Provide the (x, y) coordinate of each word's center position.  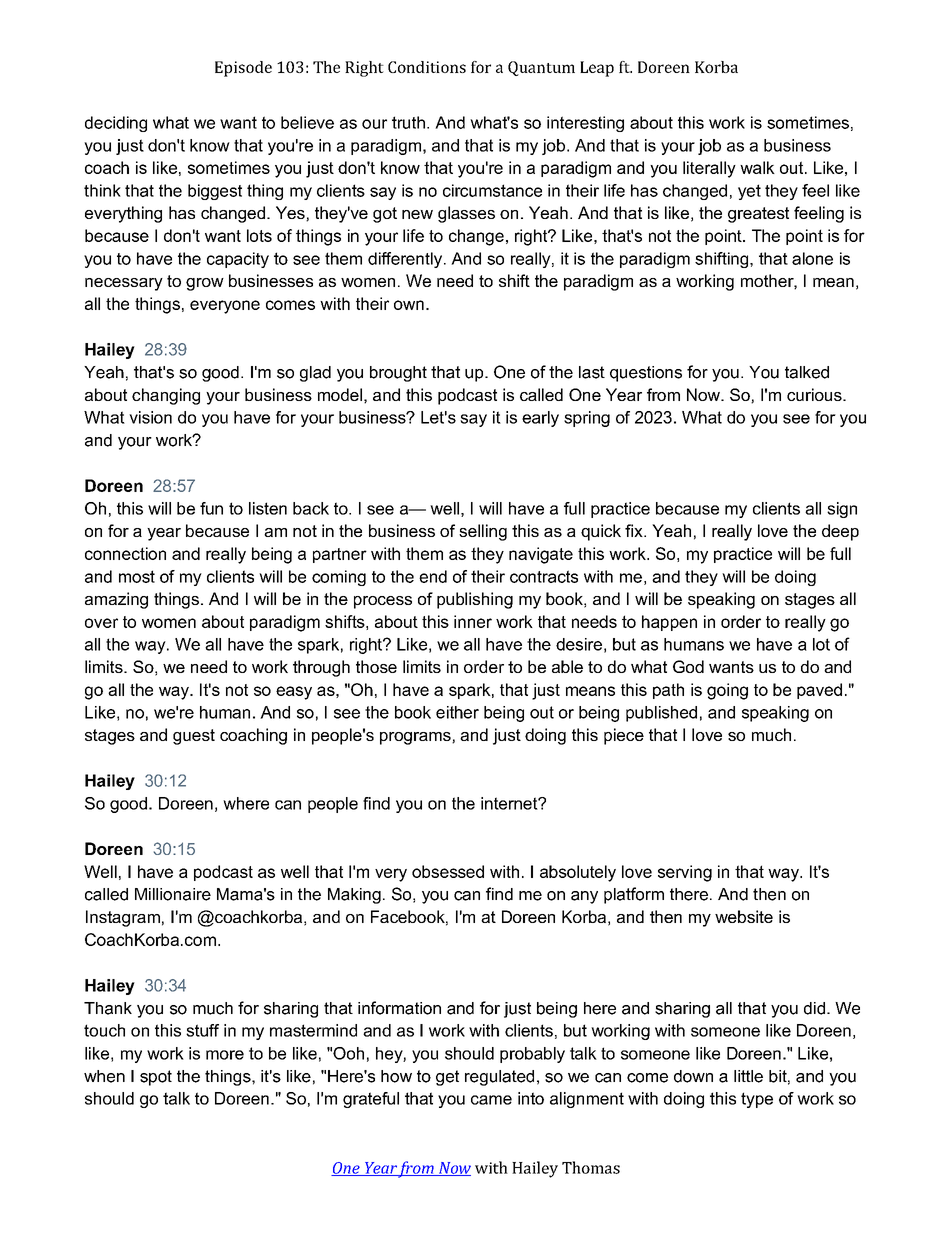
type (757, 1100)
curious (815, 394)
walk (757, 167)
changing (166, 396)
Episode (243, 69)
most (137, 576)
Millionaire (173, 894)
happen (669, 623)
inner (473, 621)
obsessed (448, 871)
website (744, 916)
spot (156, 1078)
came (491, 1100)
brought (398, 374)
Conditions (427, 67)
